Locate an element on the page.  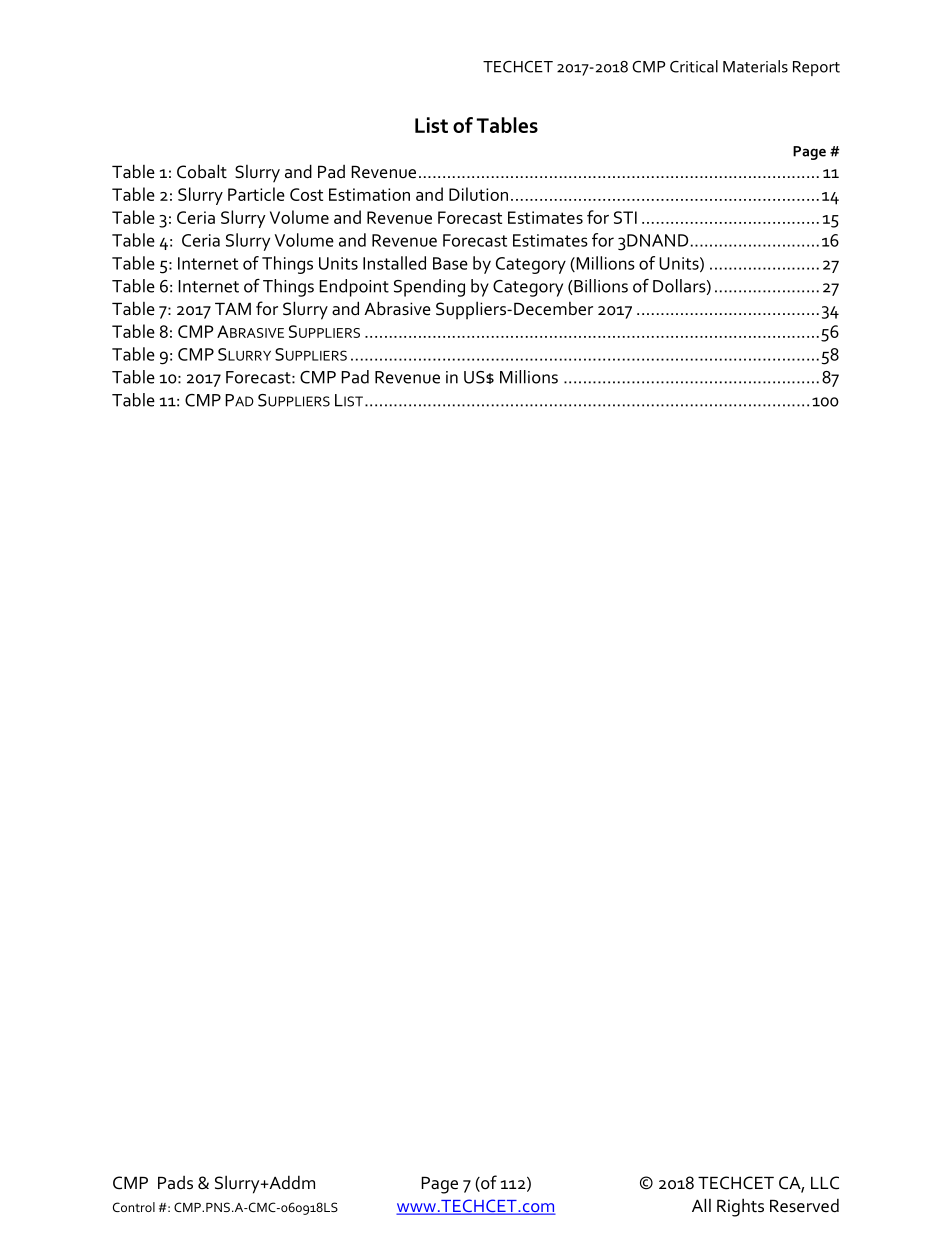
Particle is located at coordinates (256, 194).
